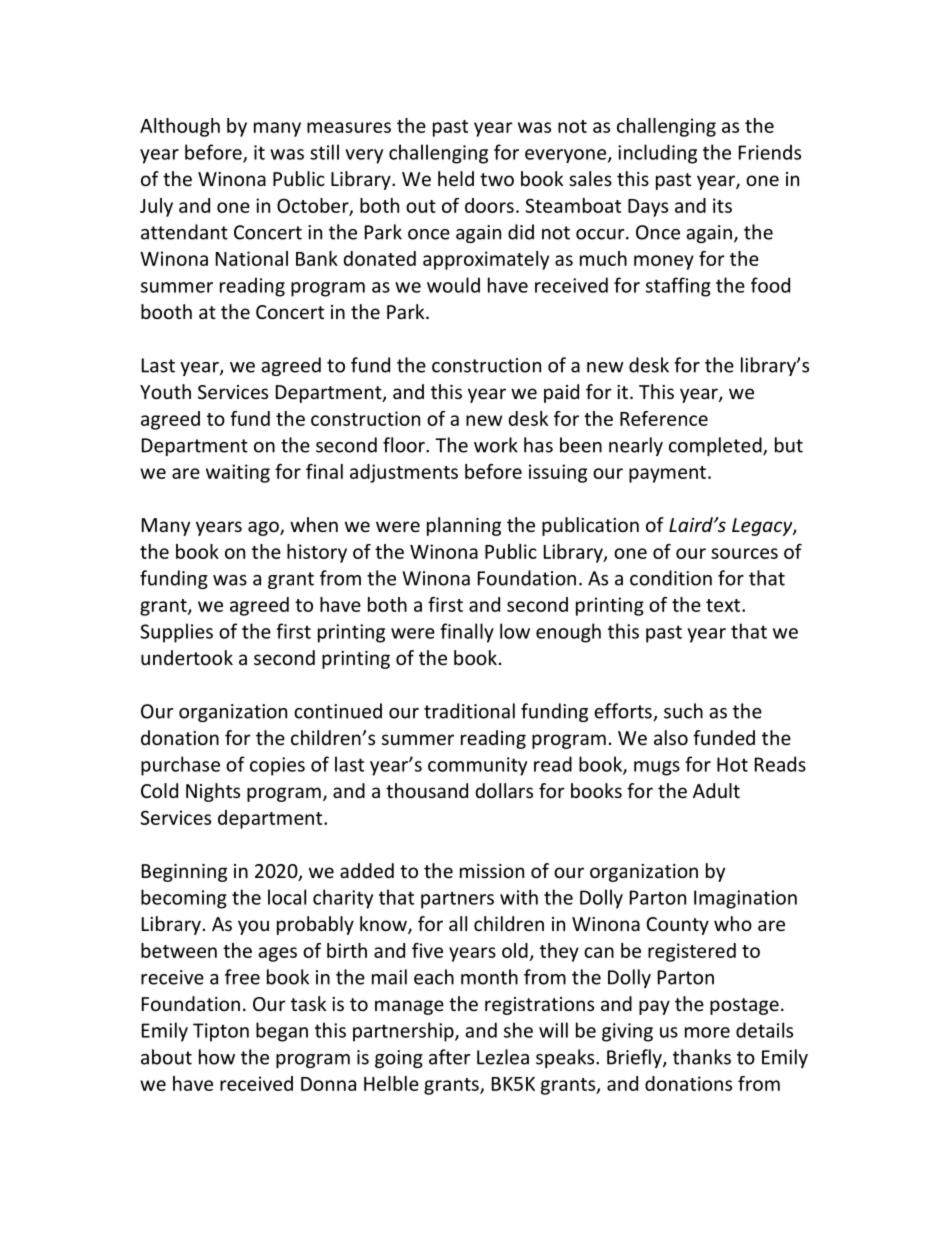 The image size is (952, 1233). I want to click on Although, so click(180, 127).
